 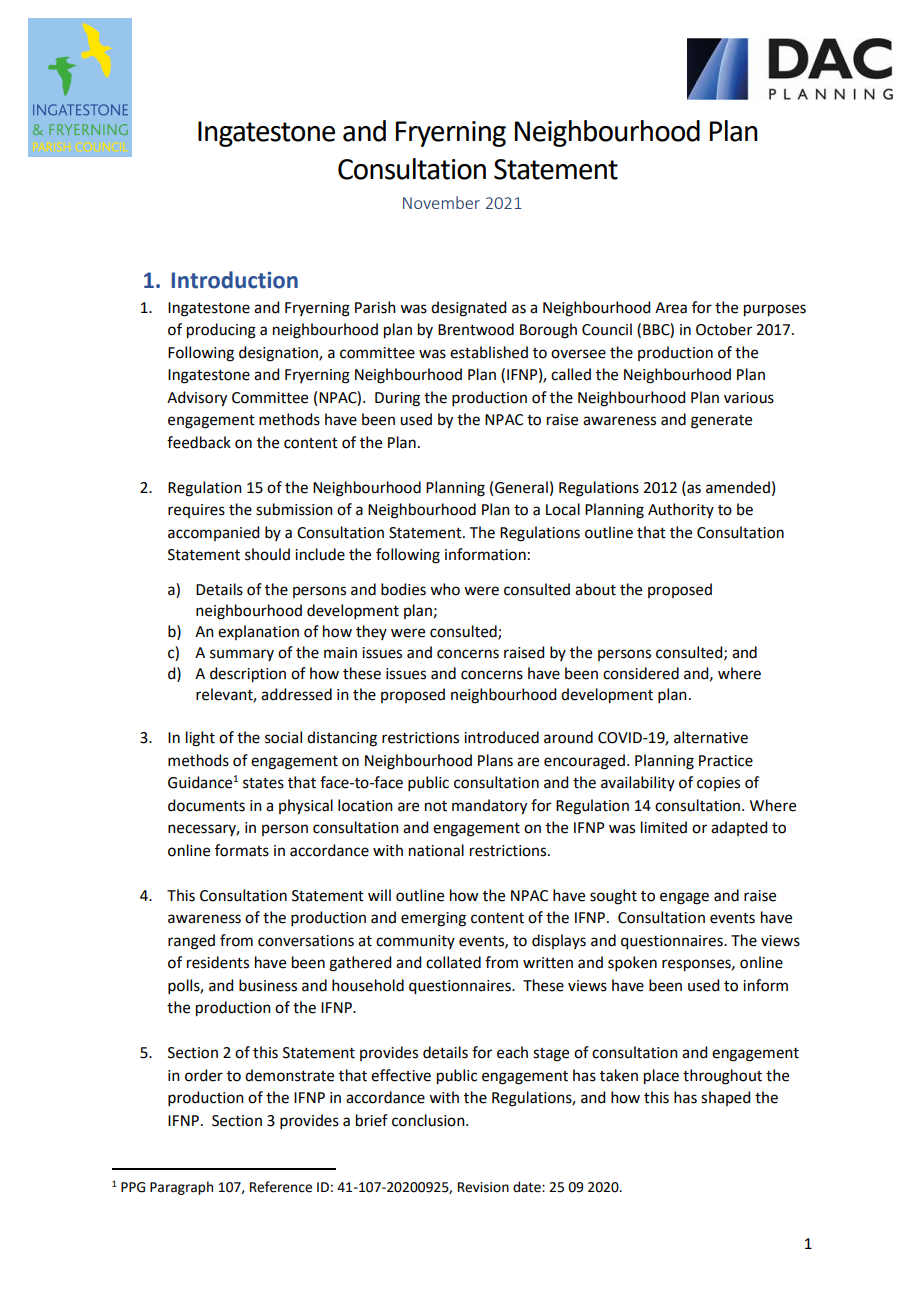 What do you see at coordinates (441, 202) in the screenshot?
I see `November` at bounding box center [441, 202].
